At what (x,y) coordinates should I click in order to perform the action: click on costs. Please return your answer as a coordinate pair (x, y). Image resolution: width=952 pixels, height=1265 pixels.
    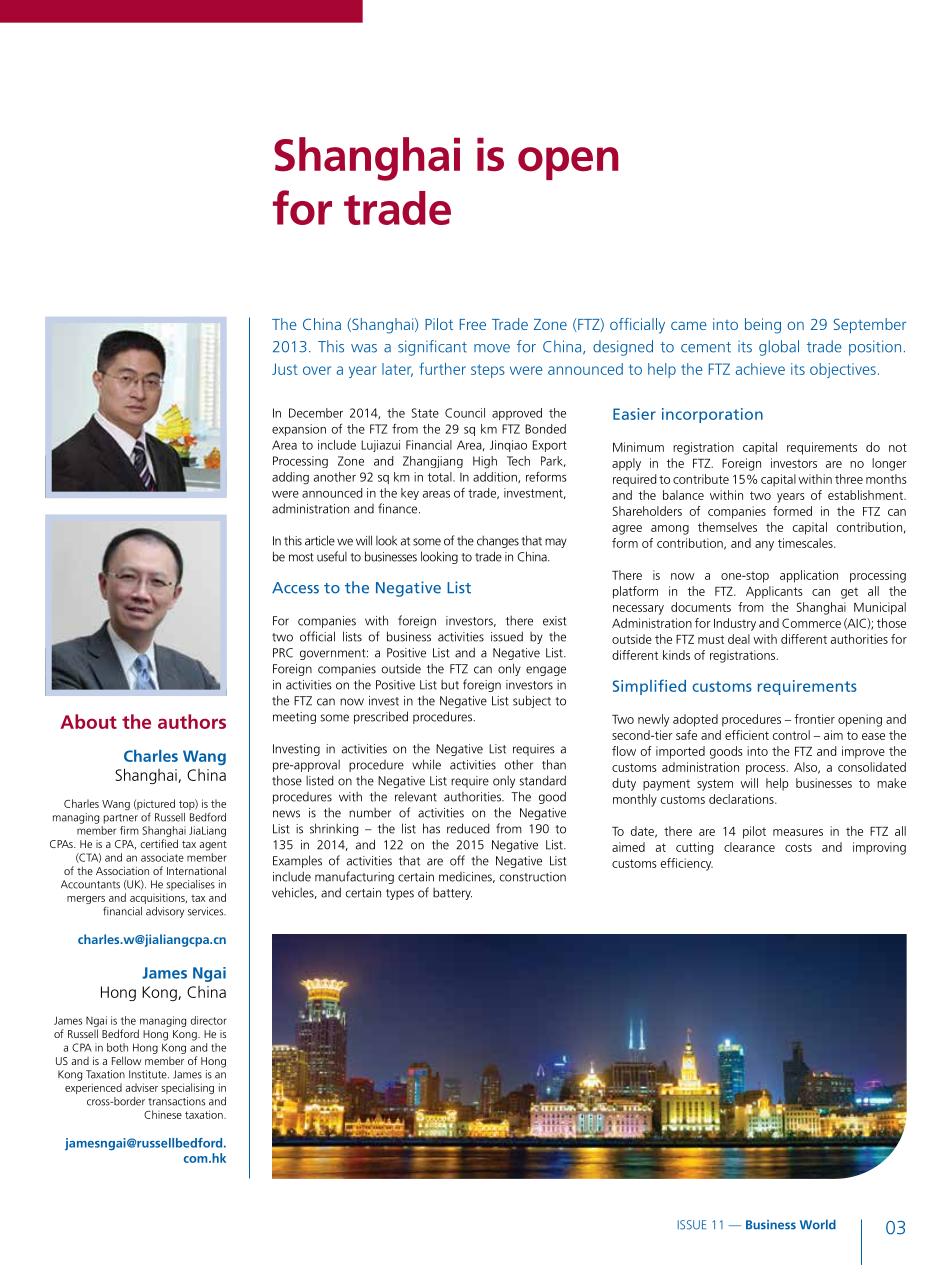
    Looking at the image, I should click on (798, 847).
